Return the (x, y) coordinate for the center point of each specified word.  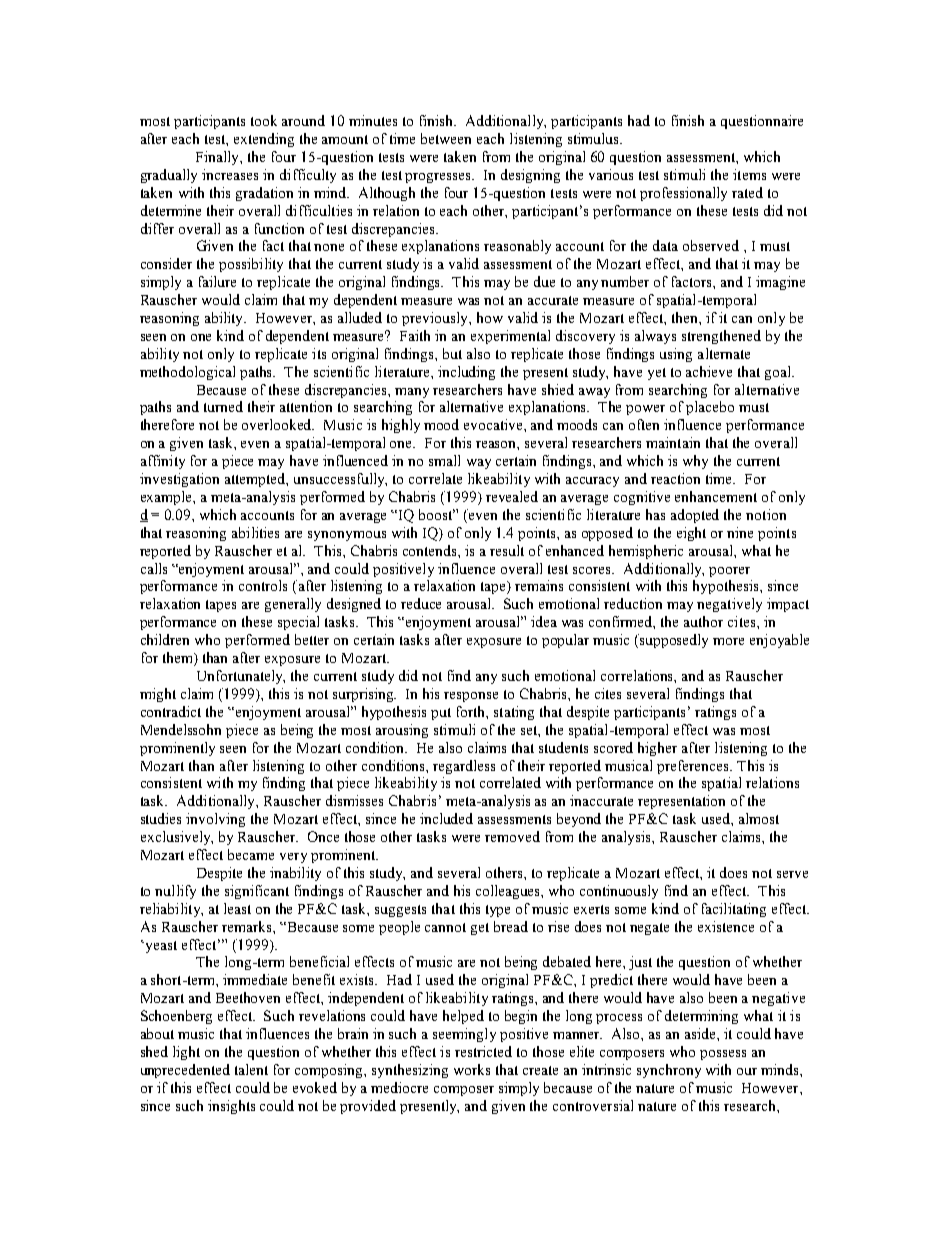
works (472, 1069)
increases (230, 174)
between (446, 138)
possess (723, 1055)
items (749, 174)
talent (251, 1069)
